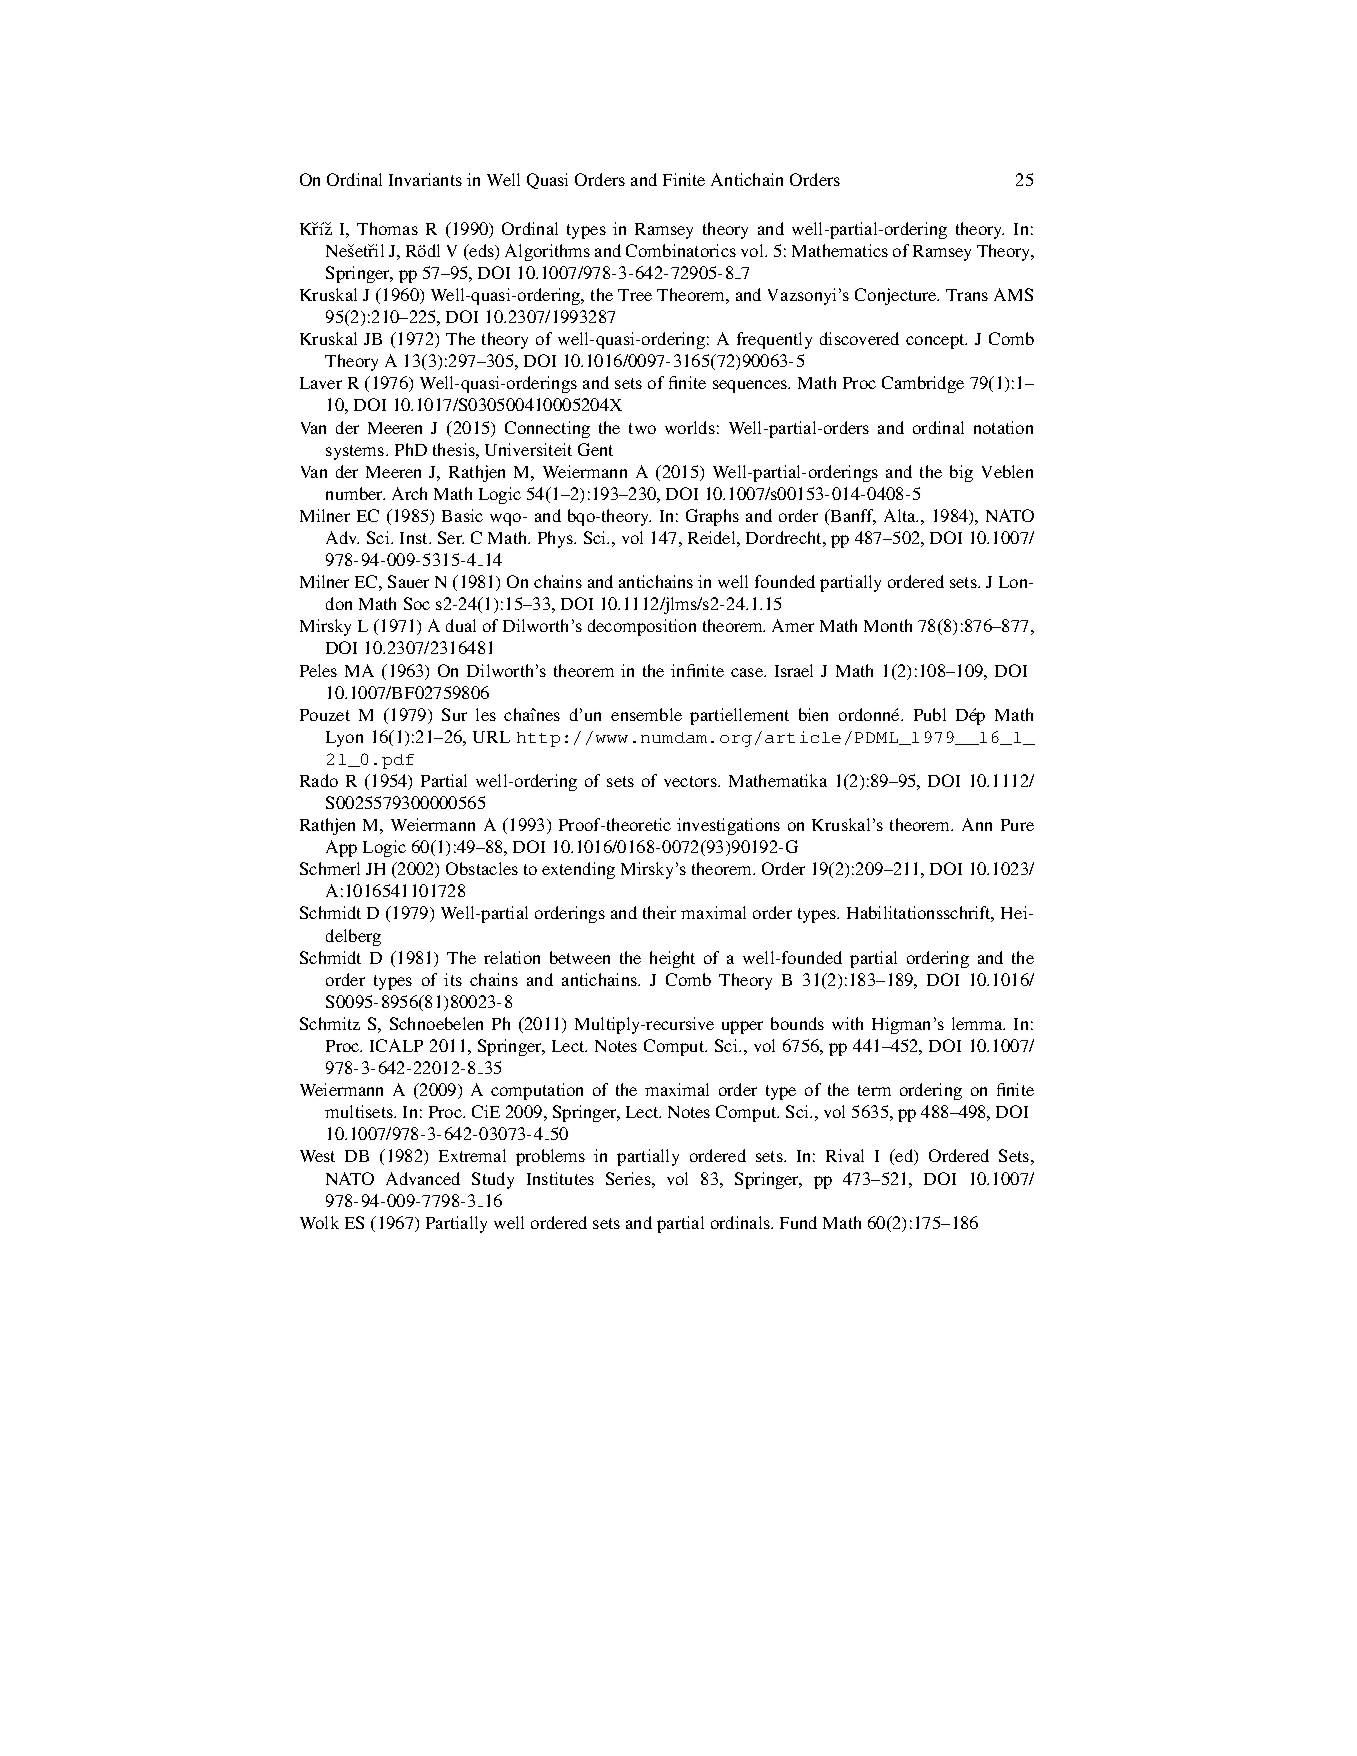 This screenshot has height=1756, width=1357. Describe the element at coordinates (387, 228) in the screenshot. I see `Thomas` at that location.
